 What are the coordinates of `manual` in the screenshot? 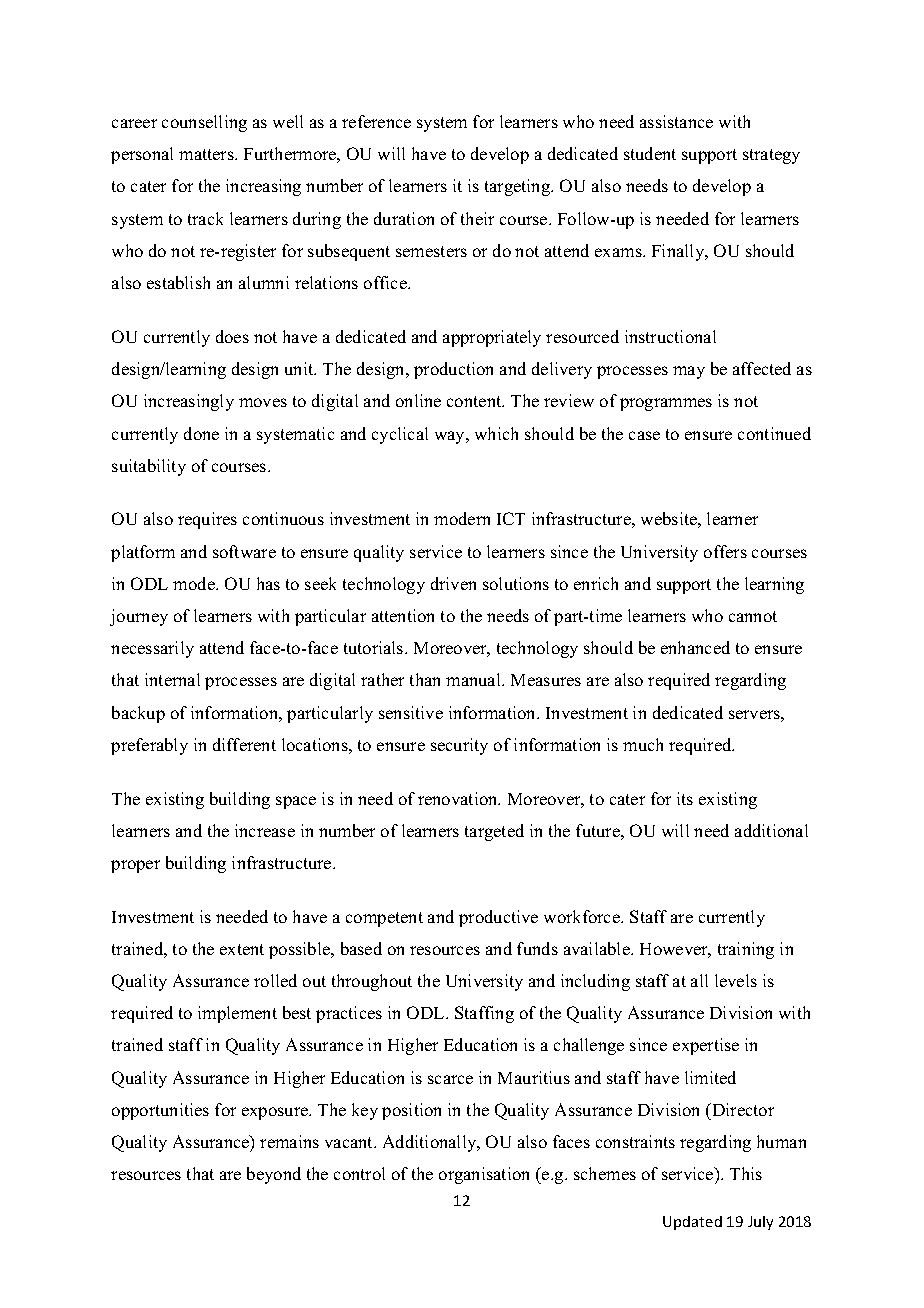 It's located at (475, 679).
